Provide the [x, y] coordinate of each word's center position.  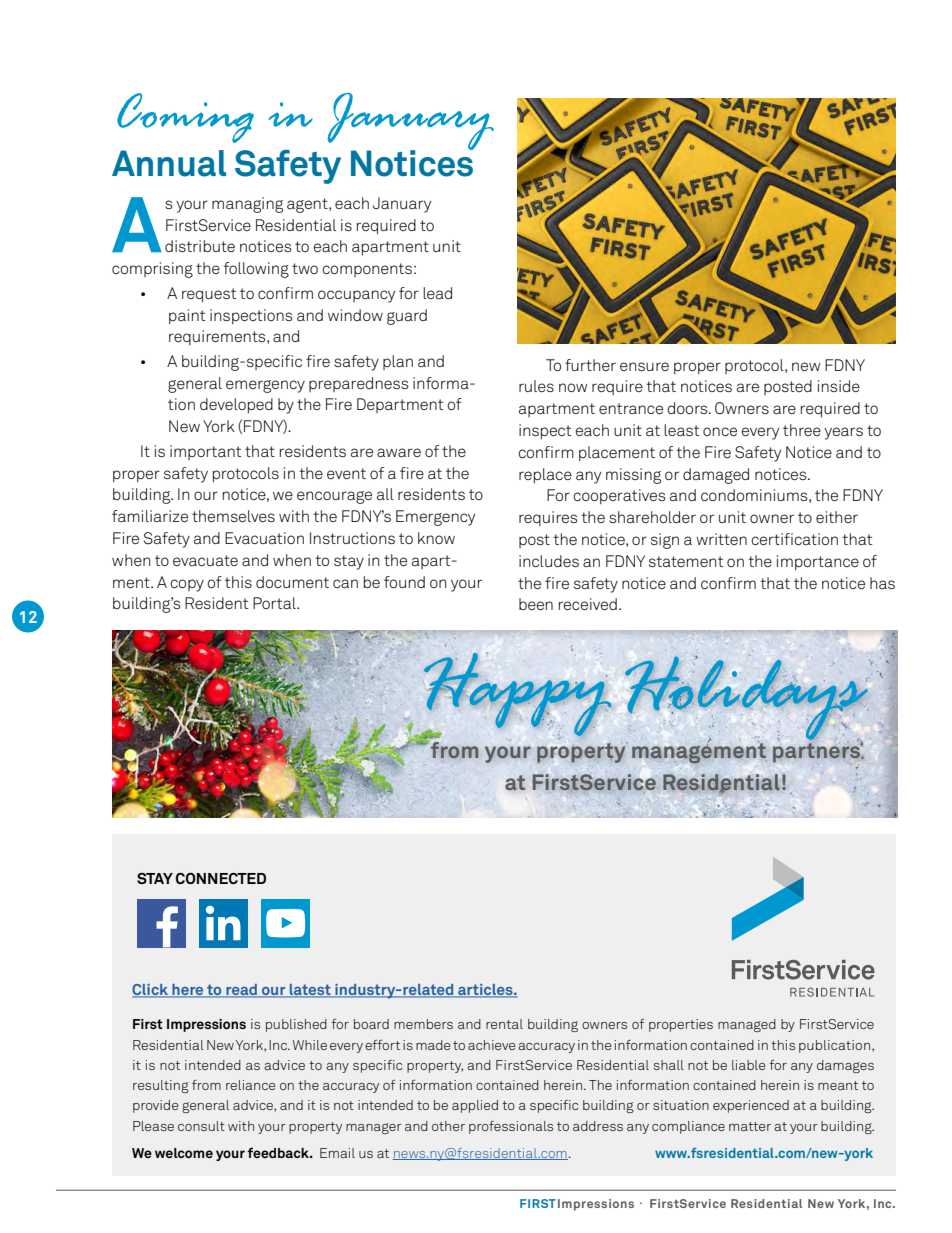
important [205, 452]
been [536, 604]
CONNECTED [221, 878]
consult [201, 1126]
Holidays [747, 699]
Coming [185, 118]
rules [536, 386]
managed [747, 1025]
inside [839, 386]
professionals [511, 1127]
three [802, 430]
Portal [275, 603]
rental [504, 1024]
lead [437, 293]
